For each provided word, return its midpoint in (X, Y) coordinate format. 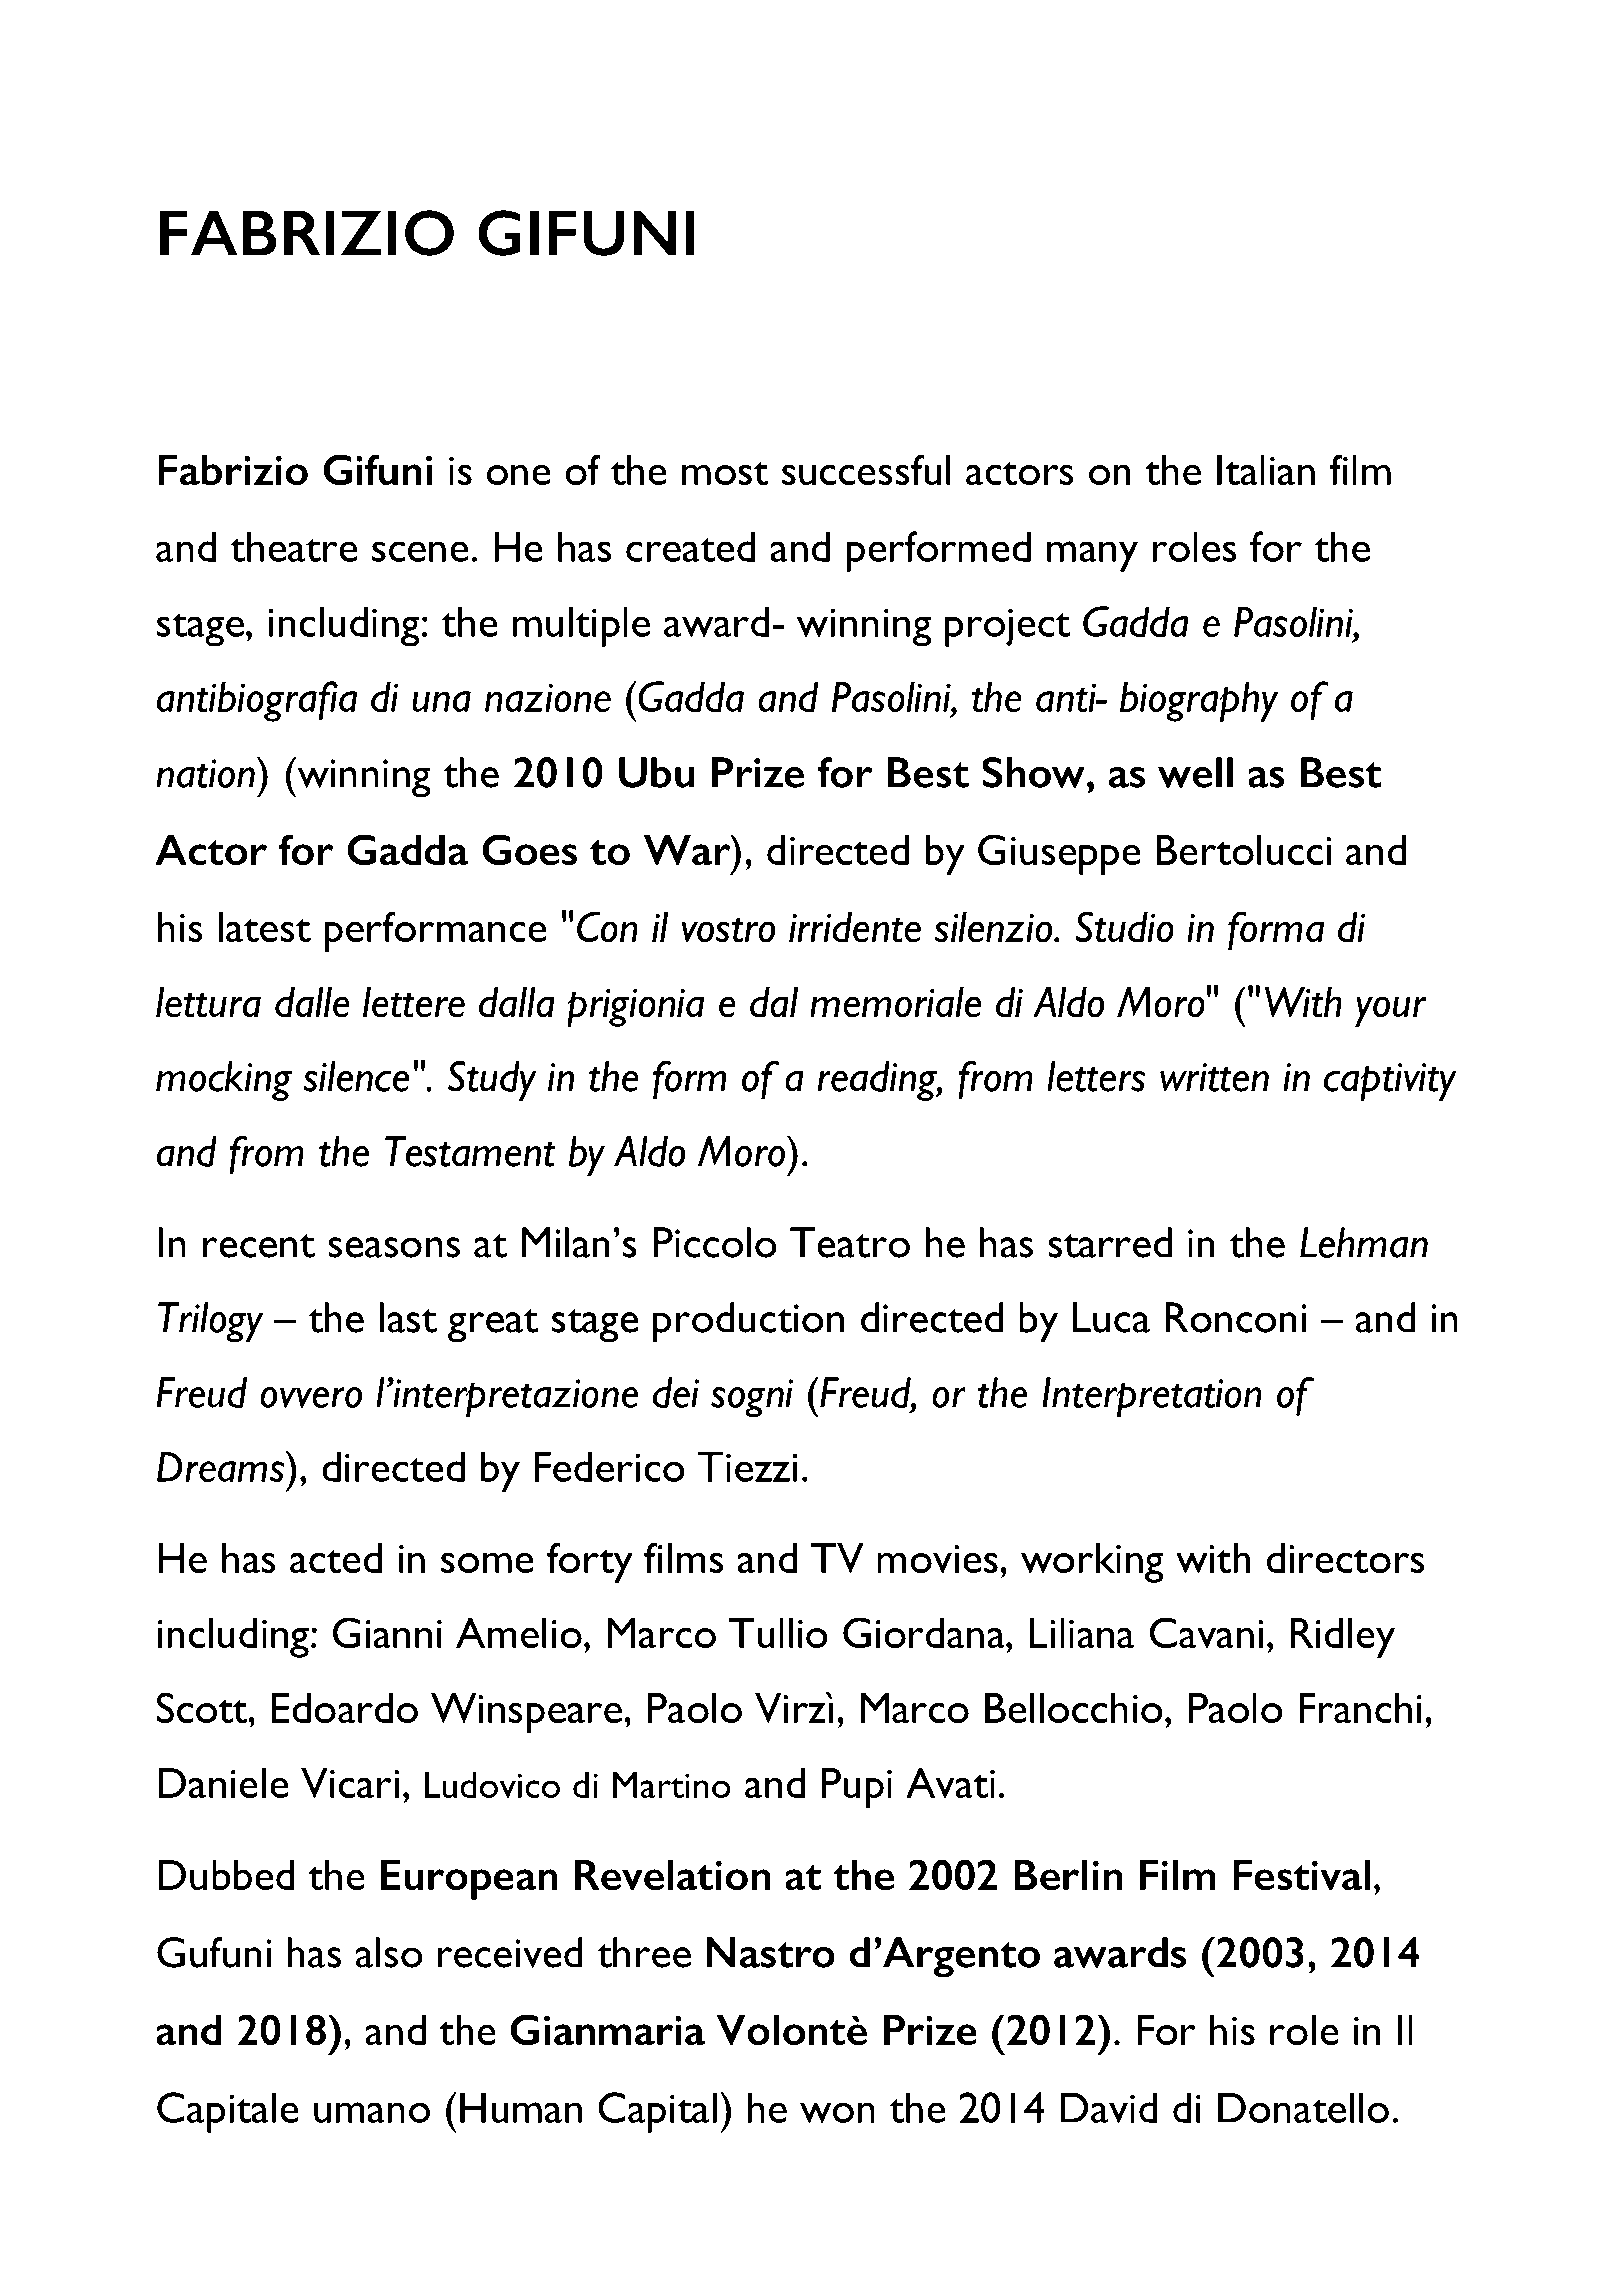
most (725, 473)
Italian (1266, 470)
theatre (294, 546)
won (837, 2112)
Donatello (1303, 2107)
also (389, 1952)
